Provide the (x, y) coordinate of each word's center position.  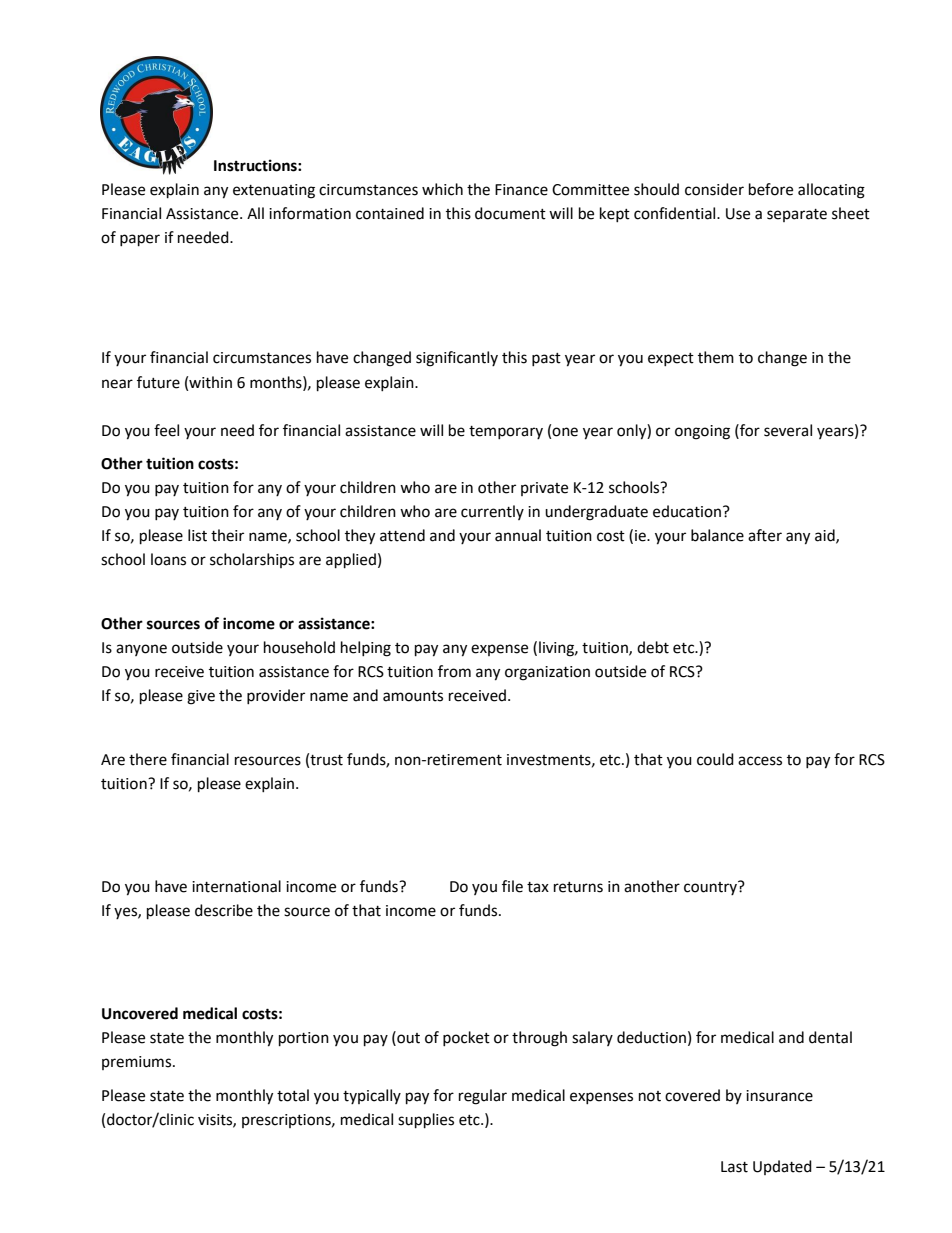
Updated (782, 1167)
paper (140, 240)
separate (797, 215)
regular (483, 1097)
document (510, 213)
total (293, 1095)
